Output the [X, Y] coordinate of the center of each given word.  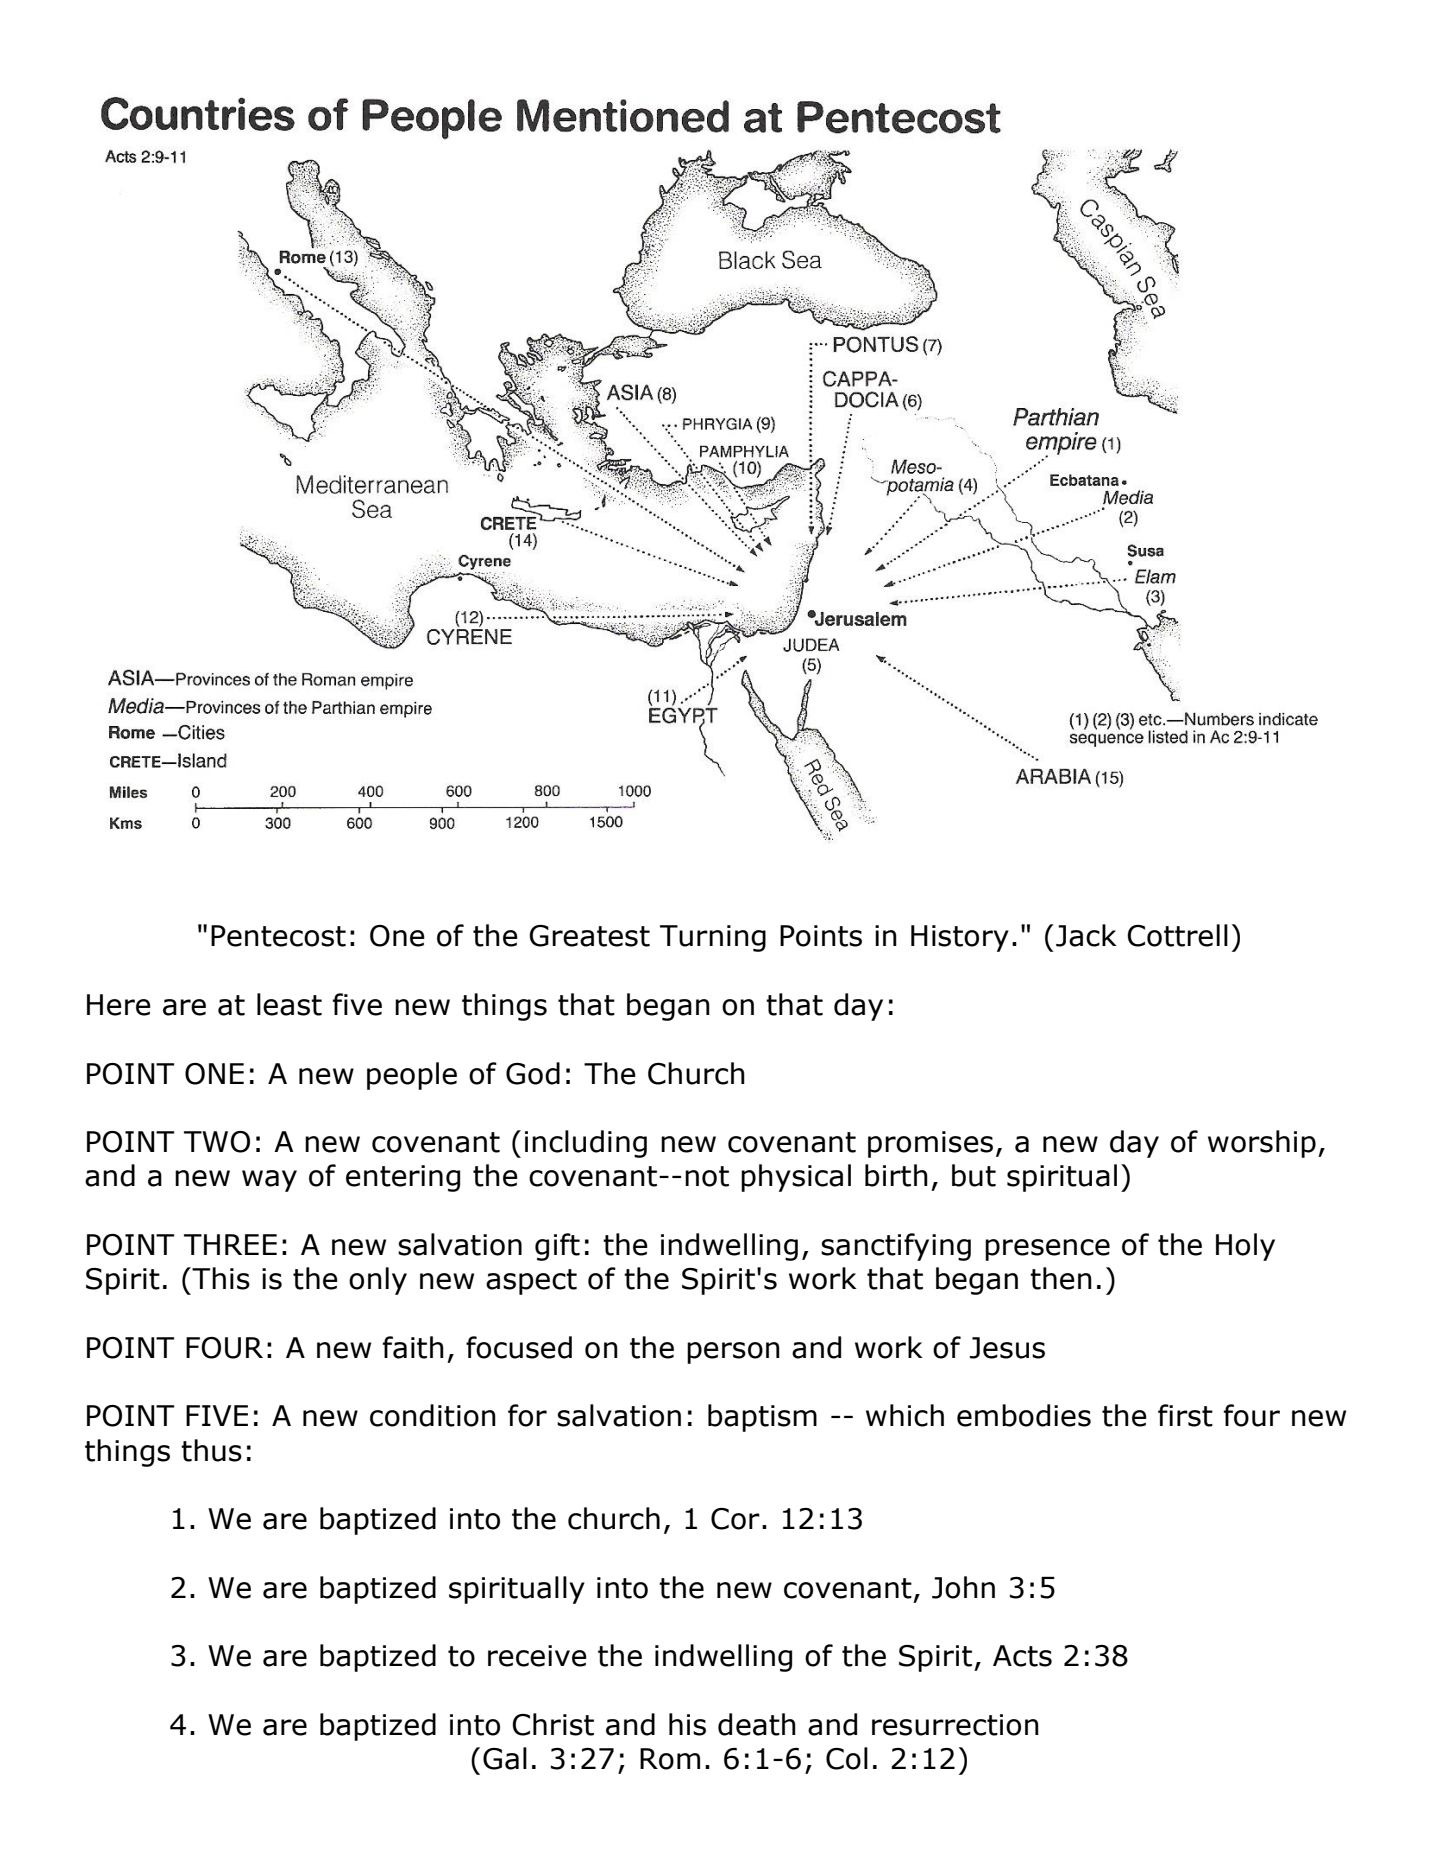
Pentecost [278, 936]
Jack [1086, 935]
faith [413, 1347]
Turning [713, 938]
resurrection [955, 1725]
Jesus [1007, 1348]
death [757, 1724]
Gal [505, 1758]
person [733, 1353]
